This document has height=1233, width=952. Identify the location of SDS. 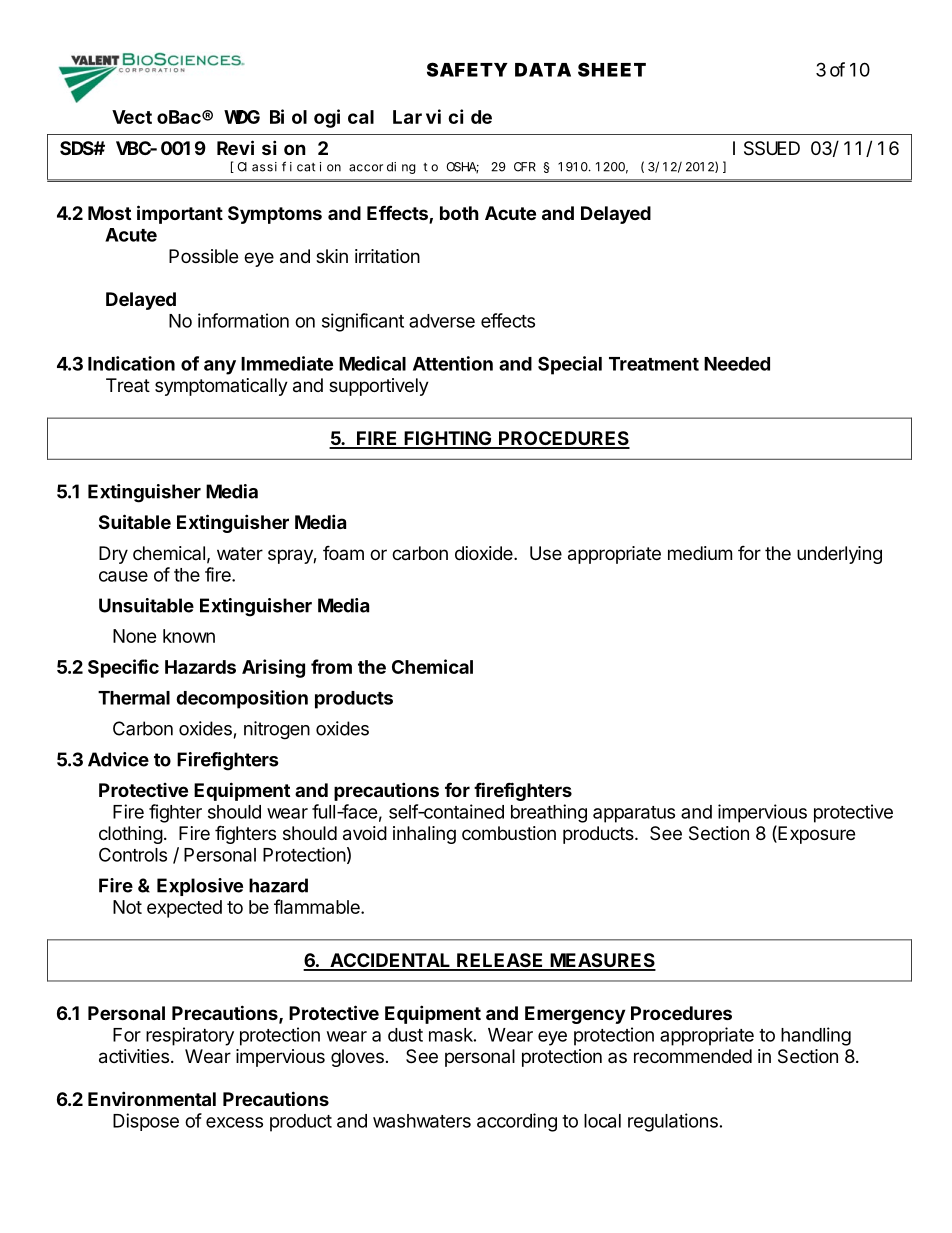
(77, 148).
